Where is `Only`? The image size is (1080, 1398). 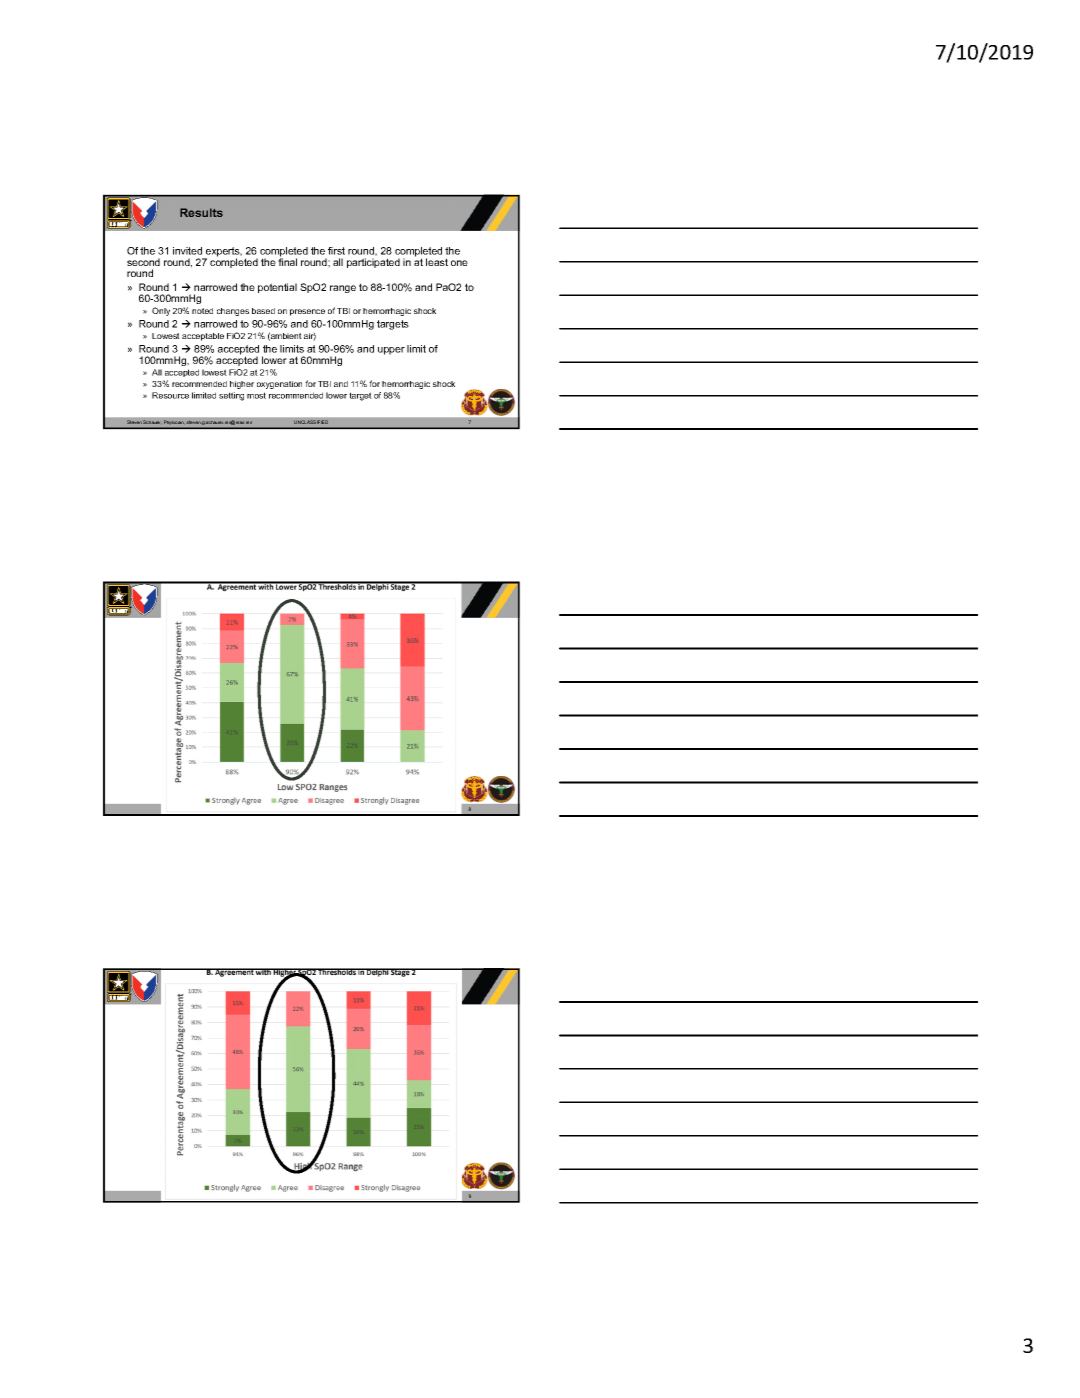
Only is located at coordinates (161, 311).
